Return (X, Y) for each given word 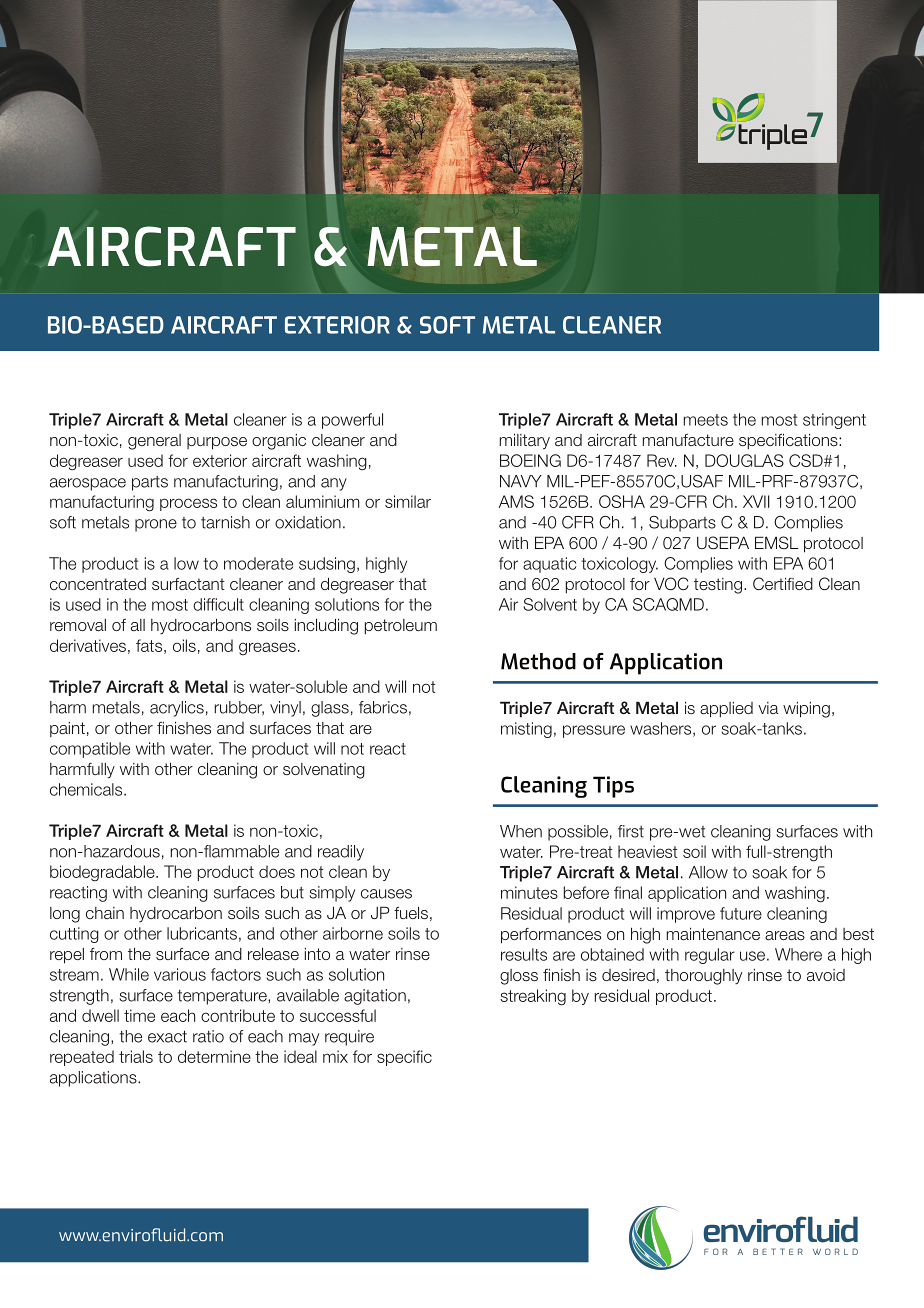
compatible (90, 750)
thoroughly (703, 977)
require (349, 1038)
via (768, 708)
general (154, 442)
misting (526, 730)
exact (167, 1036)
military (525, 441)
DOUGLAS (744, 460)
